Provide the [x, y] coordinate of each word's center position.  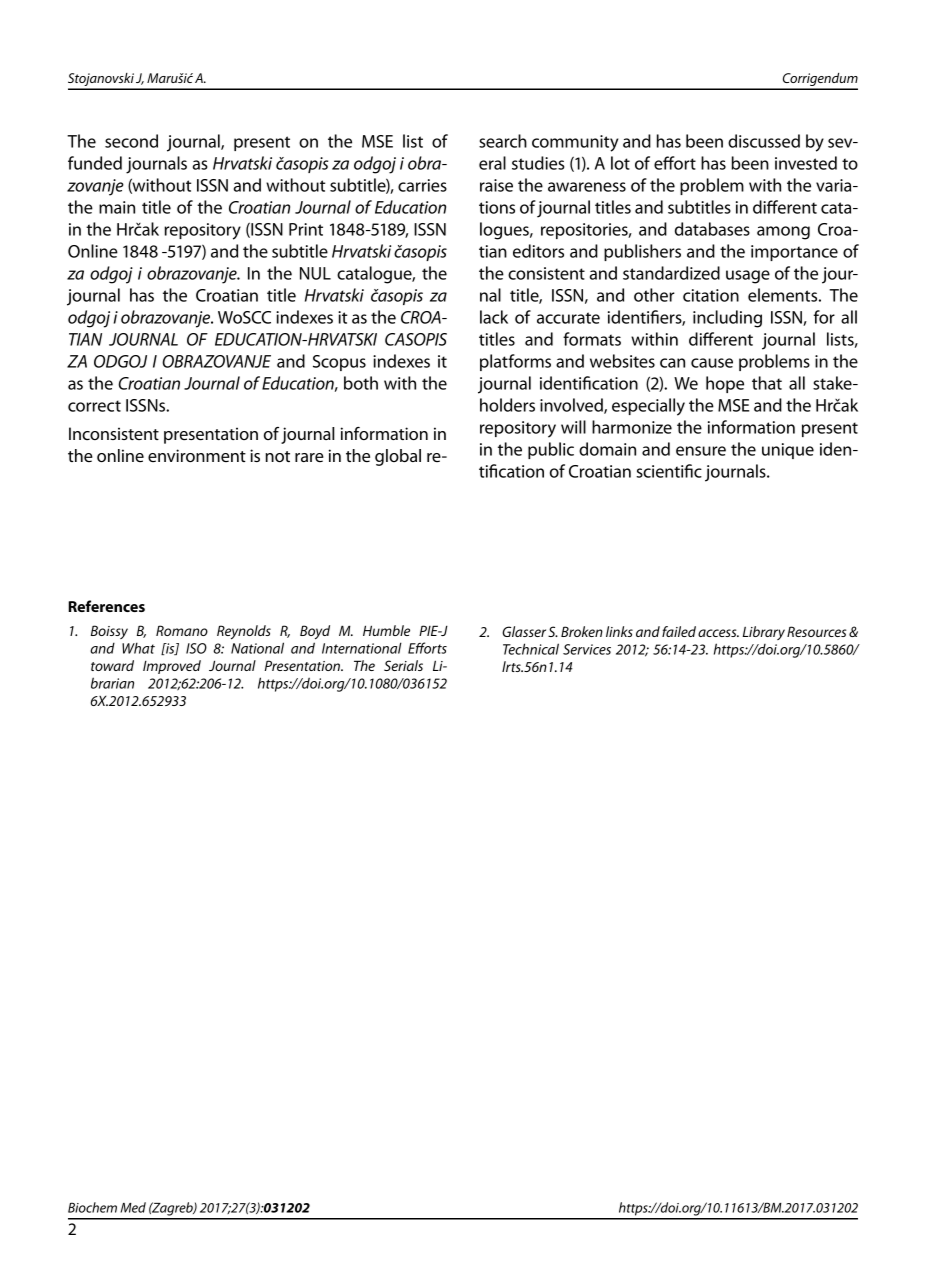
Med [133, 1207]
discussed [764, 141]
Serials [403, 665]
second [131, 141]
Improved [172, 667]
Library [764, 633]
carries [422, 185]
